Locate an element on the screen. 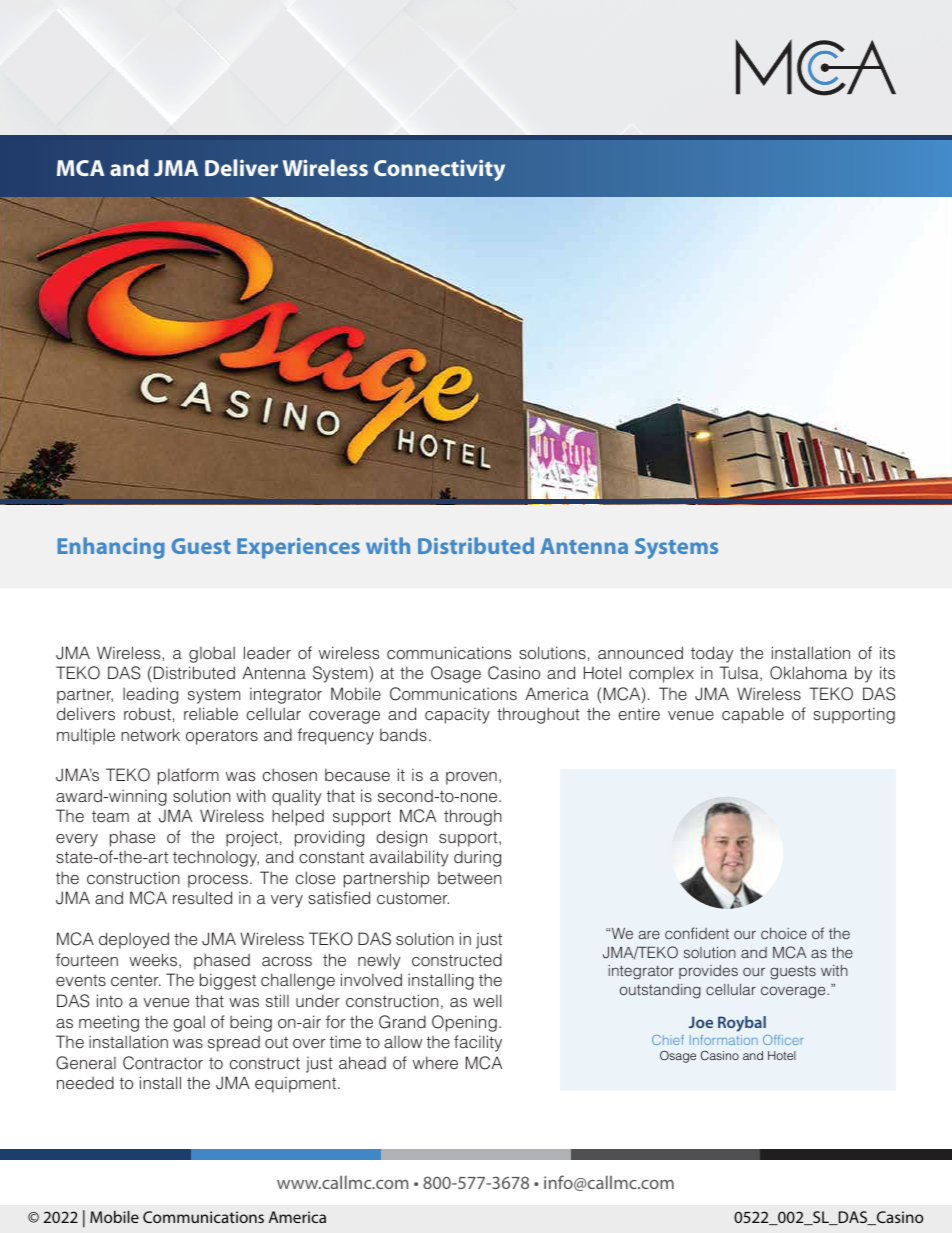 The image size is (952, 1233). technology is located at coordinates (216, 858).
